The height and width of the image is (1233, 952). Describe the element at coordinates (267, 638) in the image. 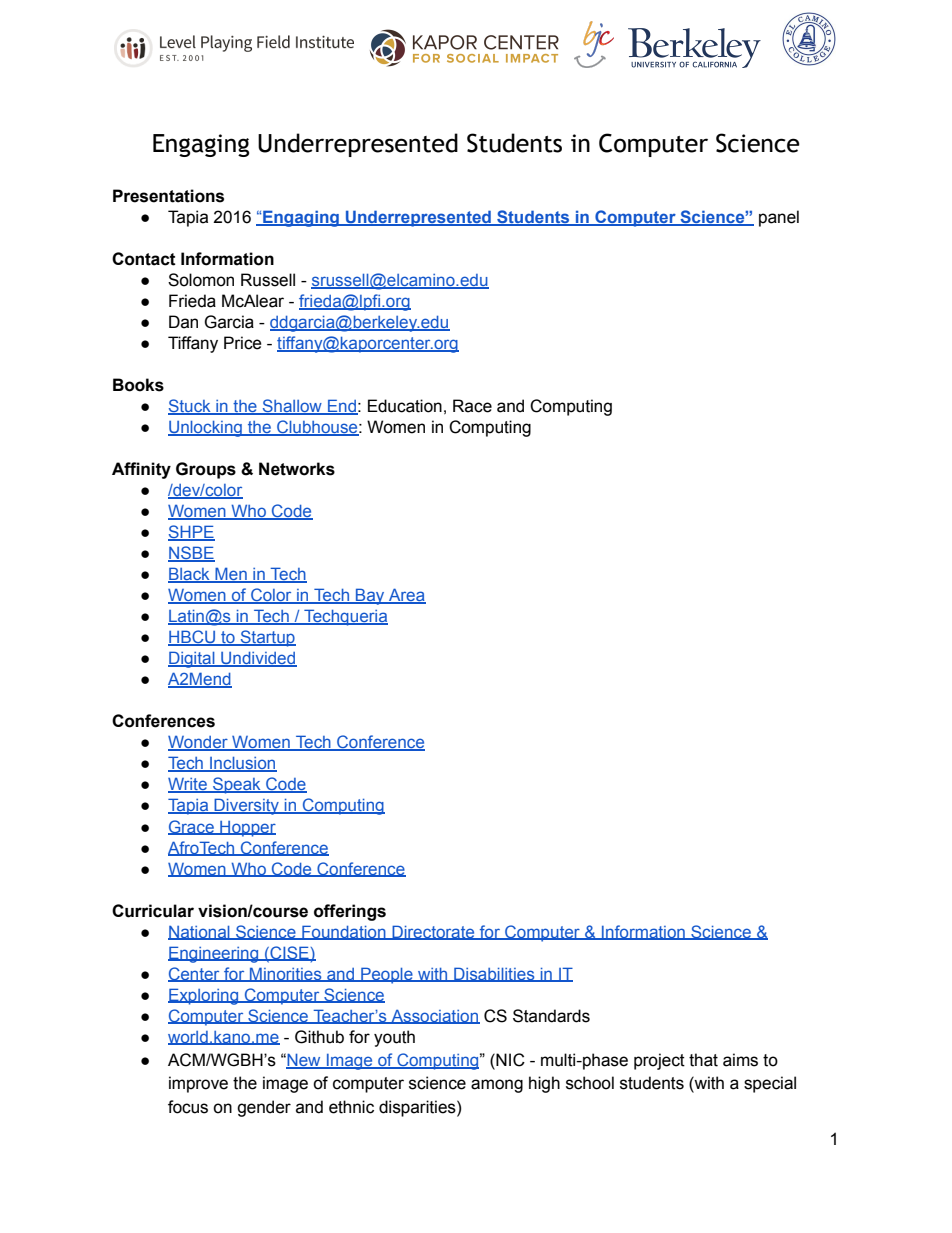

I see `Startup` at that location.
